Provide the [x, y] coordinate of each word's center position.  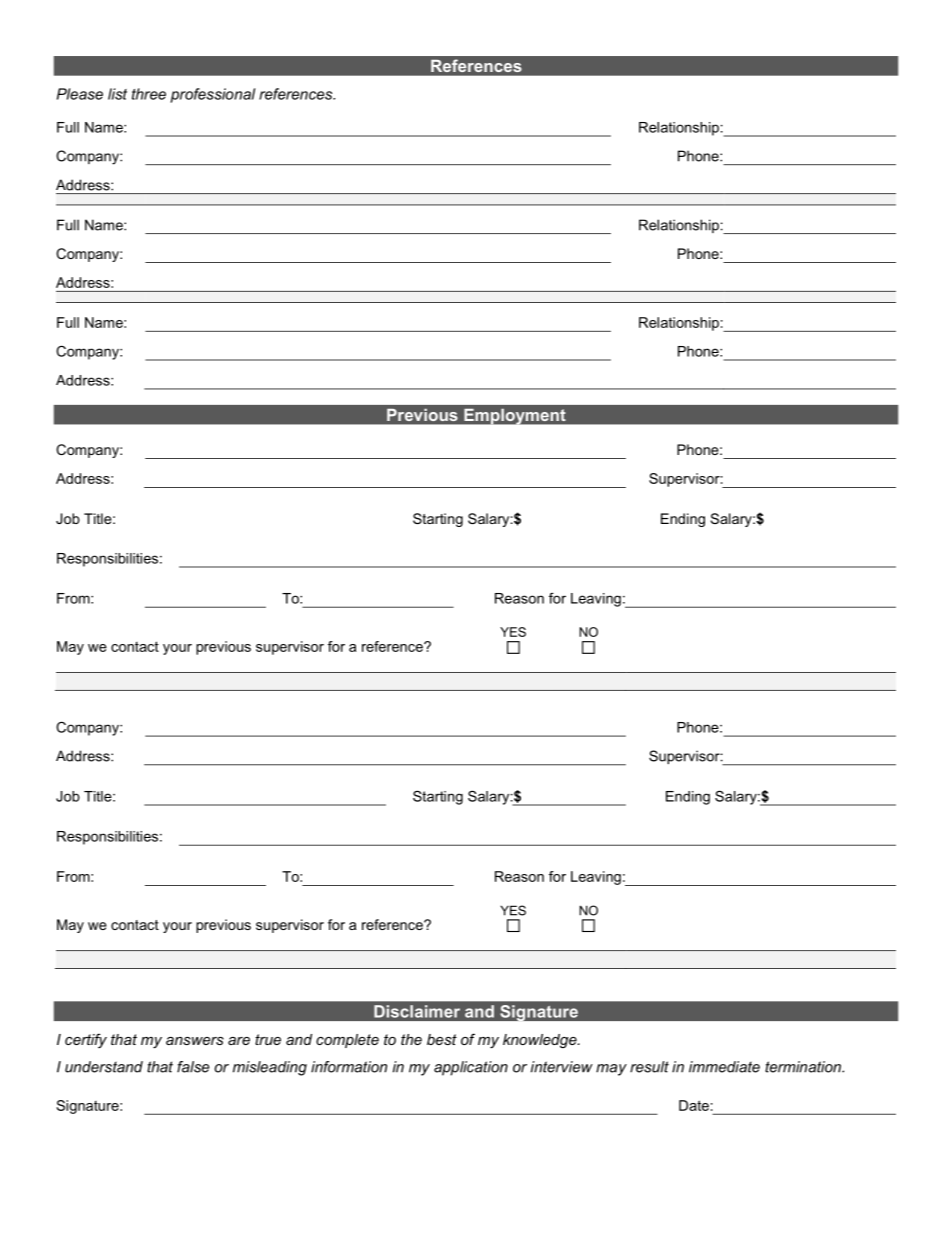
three [149, 94]
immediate [724, 1067]
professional [212, 95]
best [442, 1039]
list [117, 94]
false [193, 1067]
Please [80, 94]
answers [195, 1041]
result [649, 1067]
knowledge [541, 1041]
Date [694, 1105]
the [411, 1039]
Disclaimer [417, 1011]
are [239, 1041]
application [471, 1068]
